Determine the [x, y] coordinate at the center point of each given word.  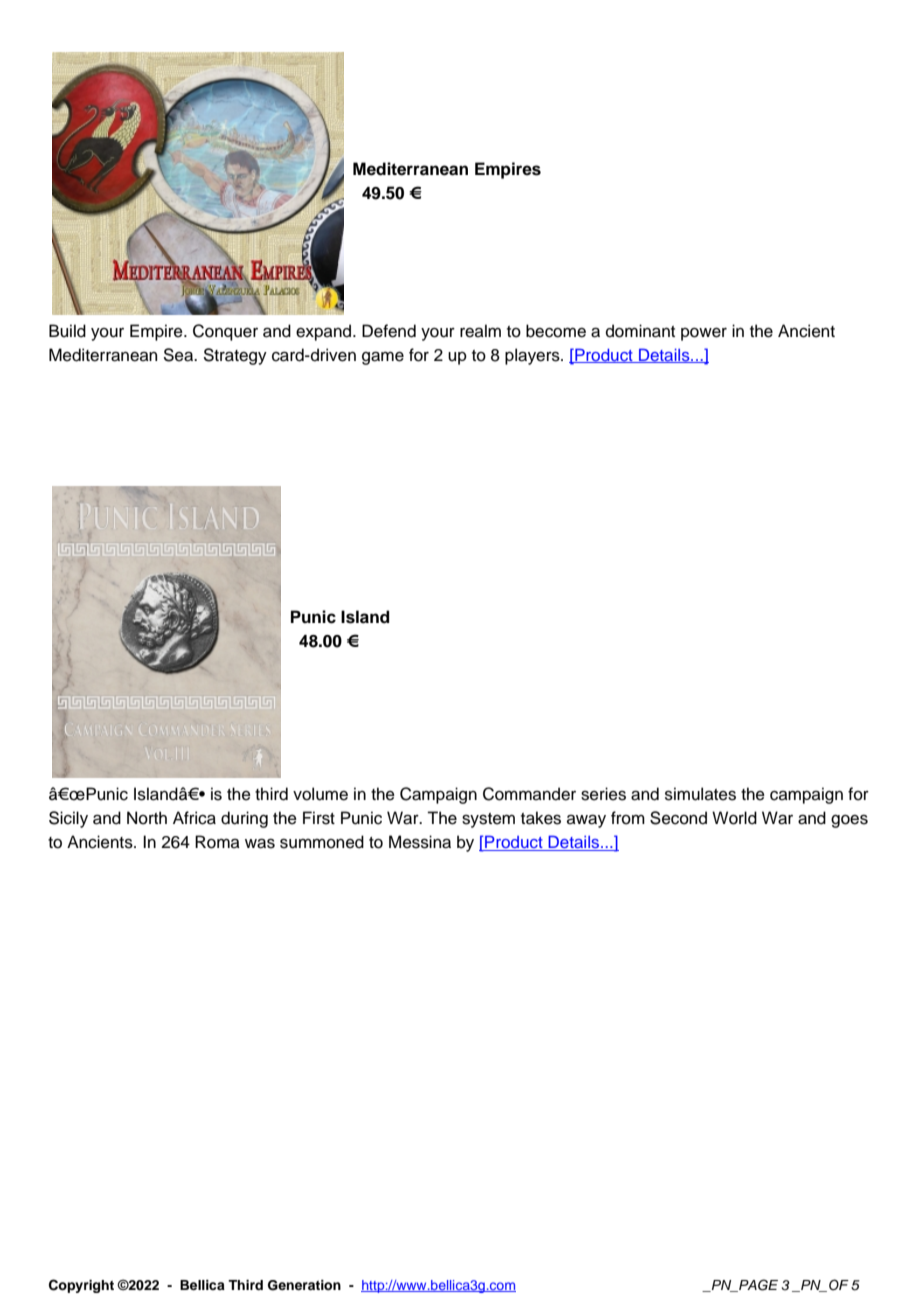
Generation [304, 1285]
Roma [217, 842]
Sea [180, 355]
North [147, 818]
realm [480, 331]
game [383, 358]
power [704, 334]
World [734, 818]
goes [849, 821]
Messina [420, 842]
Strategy [235, 356]
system [488, 820]
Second [678, 818]
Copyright [81, 1286]
